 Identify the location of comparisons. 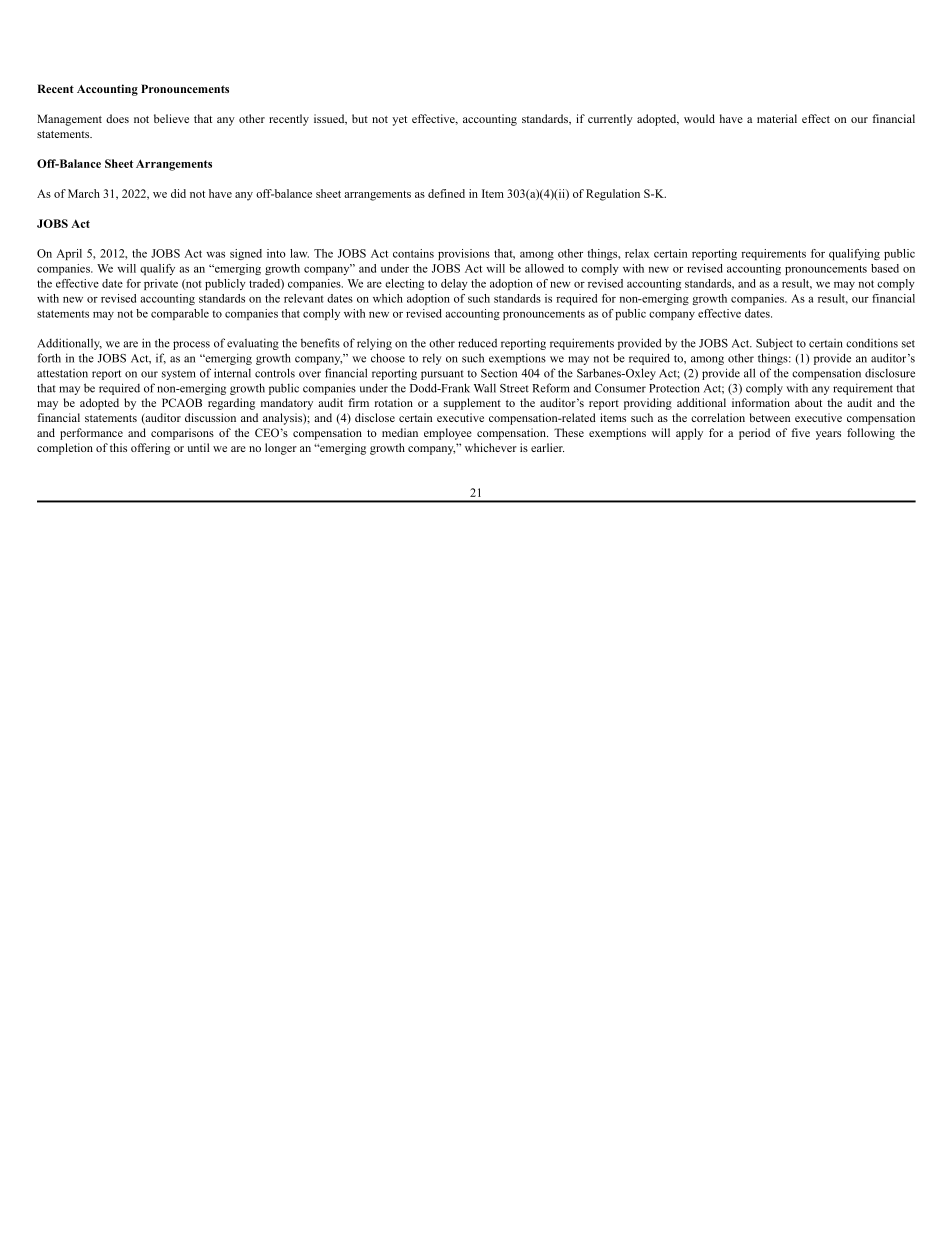
(182, 434).
